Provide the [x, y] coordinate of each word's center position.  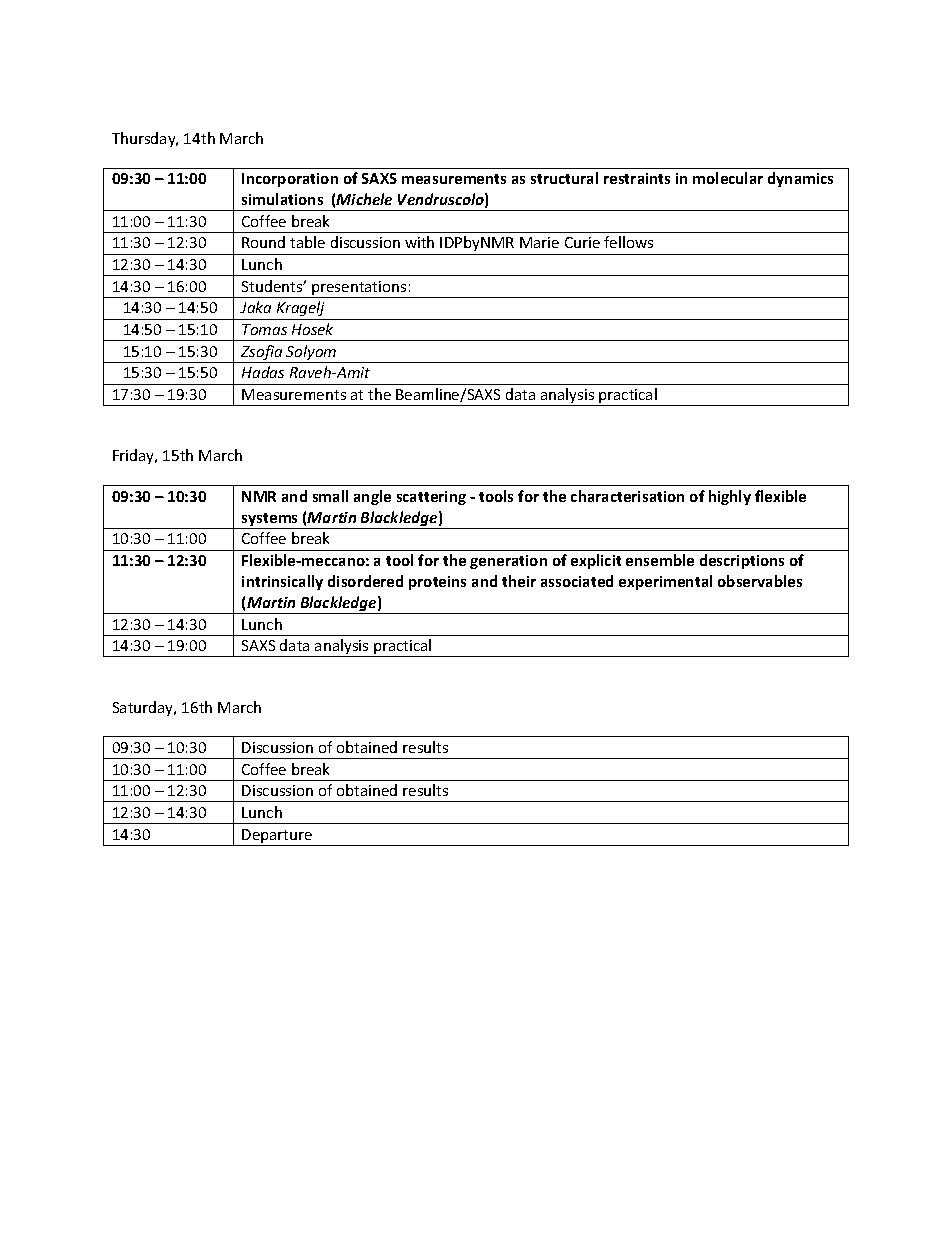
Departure [278, 837]
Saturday [144, 708]
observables [760, 581]
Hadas [263, 372]
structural [564, 178]
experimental [665, 582]
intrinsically [282, 582]
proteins [437, 583]
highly [730, 497]
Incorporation [290, 180]
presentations [359, 289]
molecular [728, 178]
